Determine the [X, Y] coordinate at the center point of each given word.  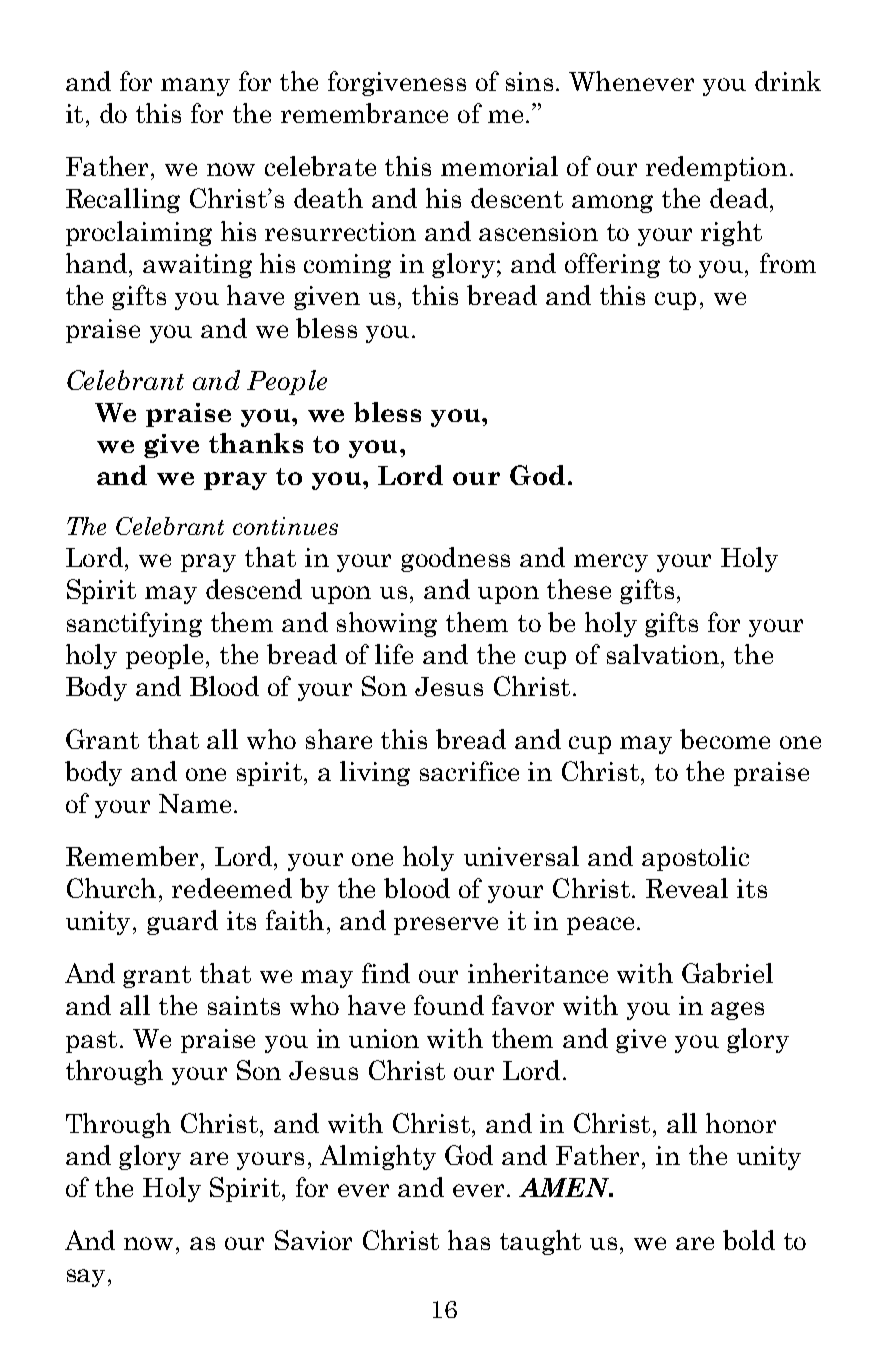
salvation [663, 654]
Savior [313, 1240]
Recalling [123, 200]
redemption [716, 168]
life [394, 654]
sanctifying [134, 624]
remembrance [364, 113]
